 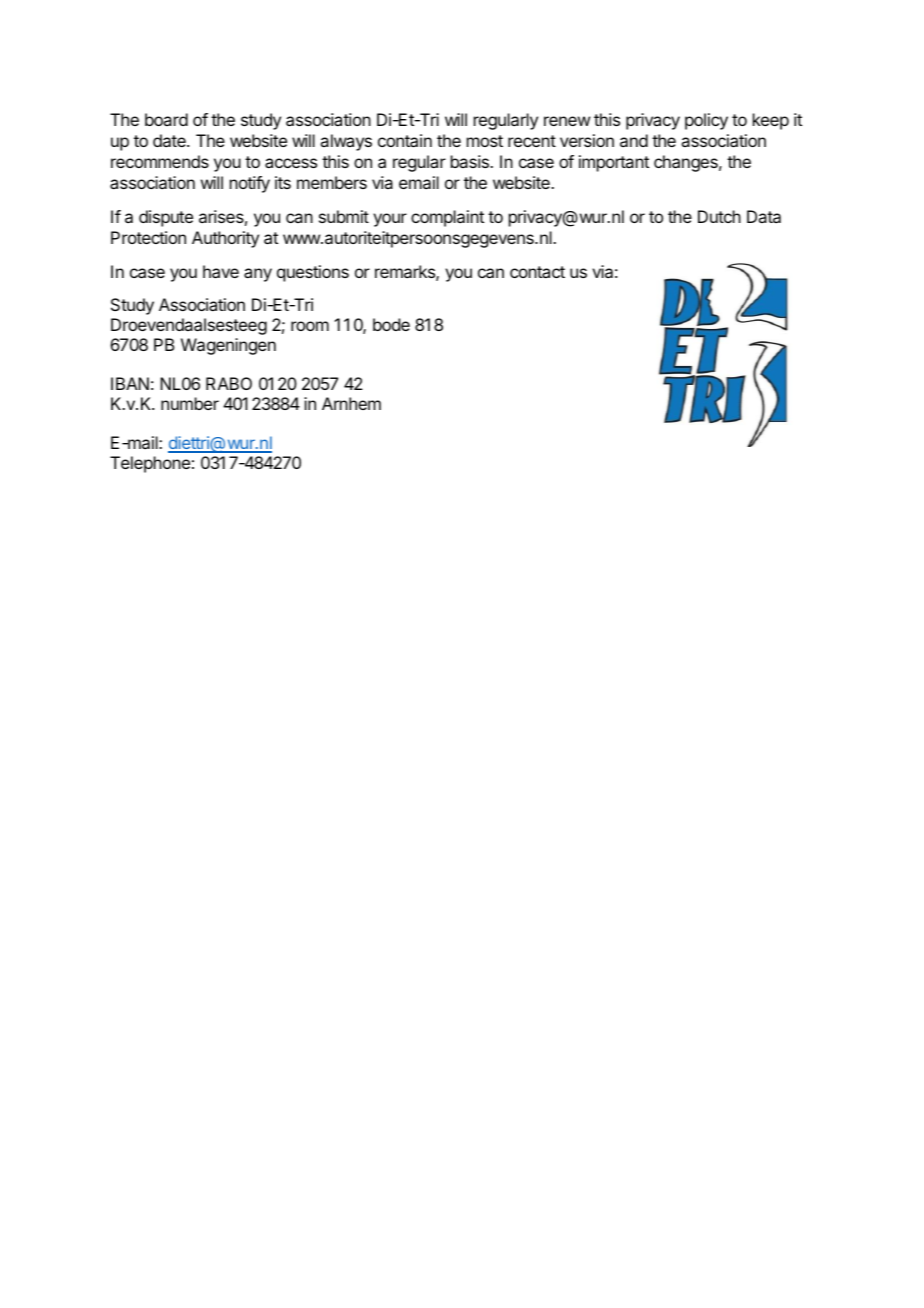 What do you see at coordinates (351, 403) in the screenshot?
I see `Arnhem` at bounding box center [351, 403].
